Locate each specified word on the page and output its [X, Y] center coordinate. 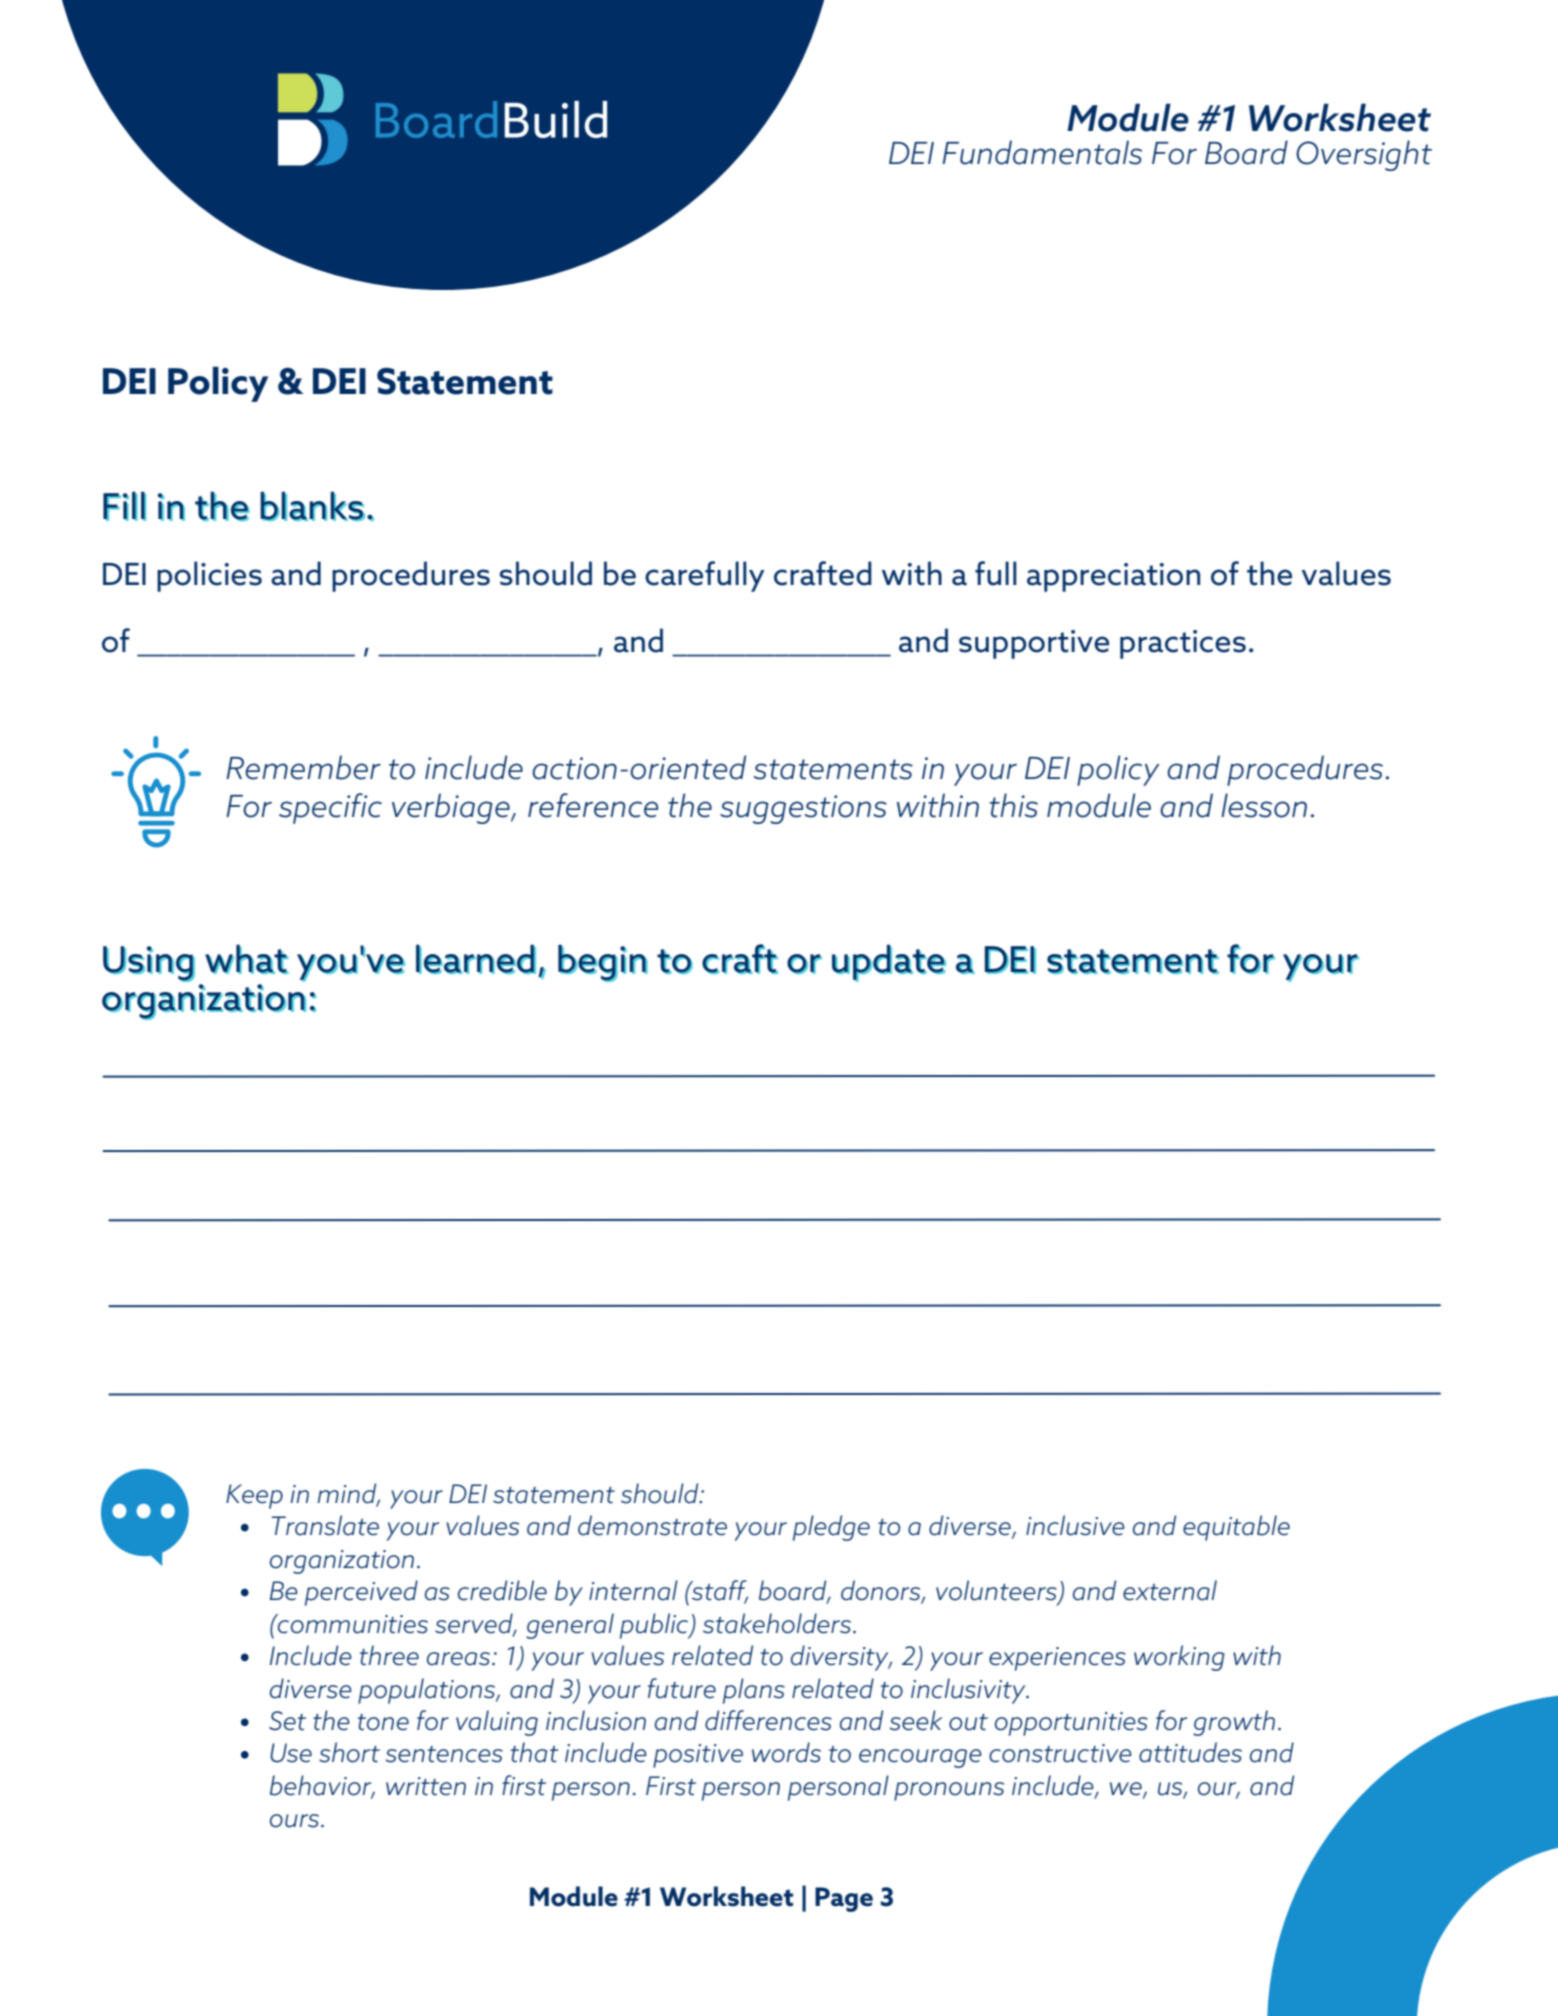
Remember [303, 767]
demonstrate [652, 1525]
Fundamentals [1042, 152]
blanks [312, 506]
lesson [1264, 805]
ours [296, 1821]
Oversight [1364, 155]
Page [844, 1899]
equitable [1236, 1528]
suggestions [803, 809]
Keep [254, 1496]
